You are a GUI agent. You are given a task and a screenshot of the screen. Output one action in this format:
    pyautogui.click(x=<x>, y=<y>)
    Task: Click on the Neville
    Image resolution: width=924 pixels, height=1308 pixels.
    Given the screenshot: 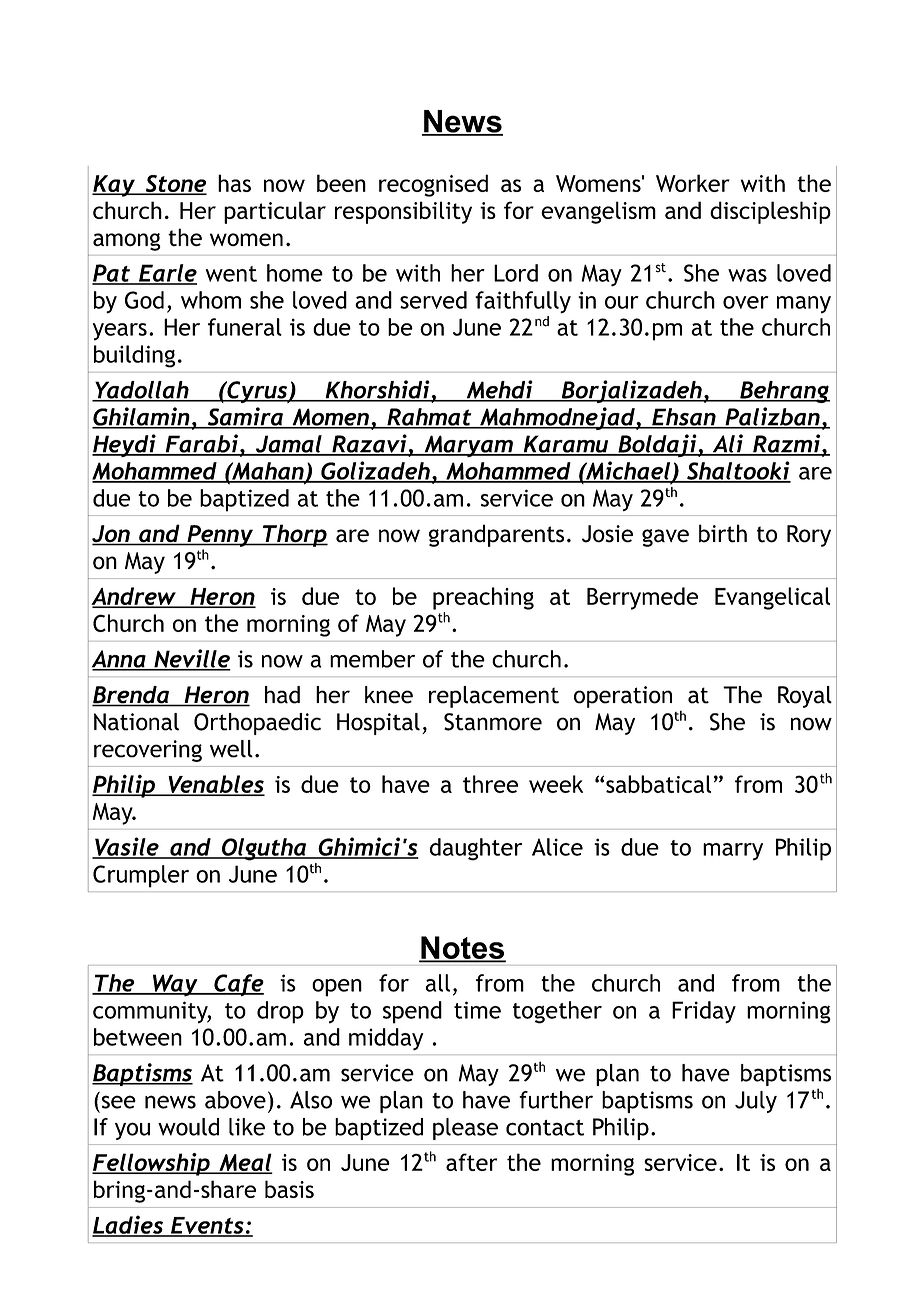 What is the action you would take?
    pyautogui.click(x=191, y=659)
